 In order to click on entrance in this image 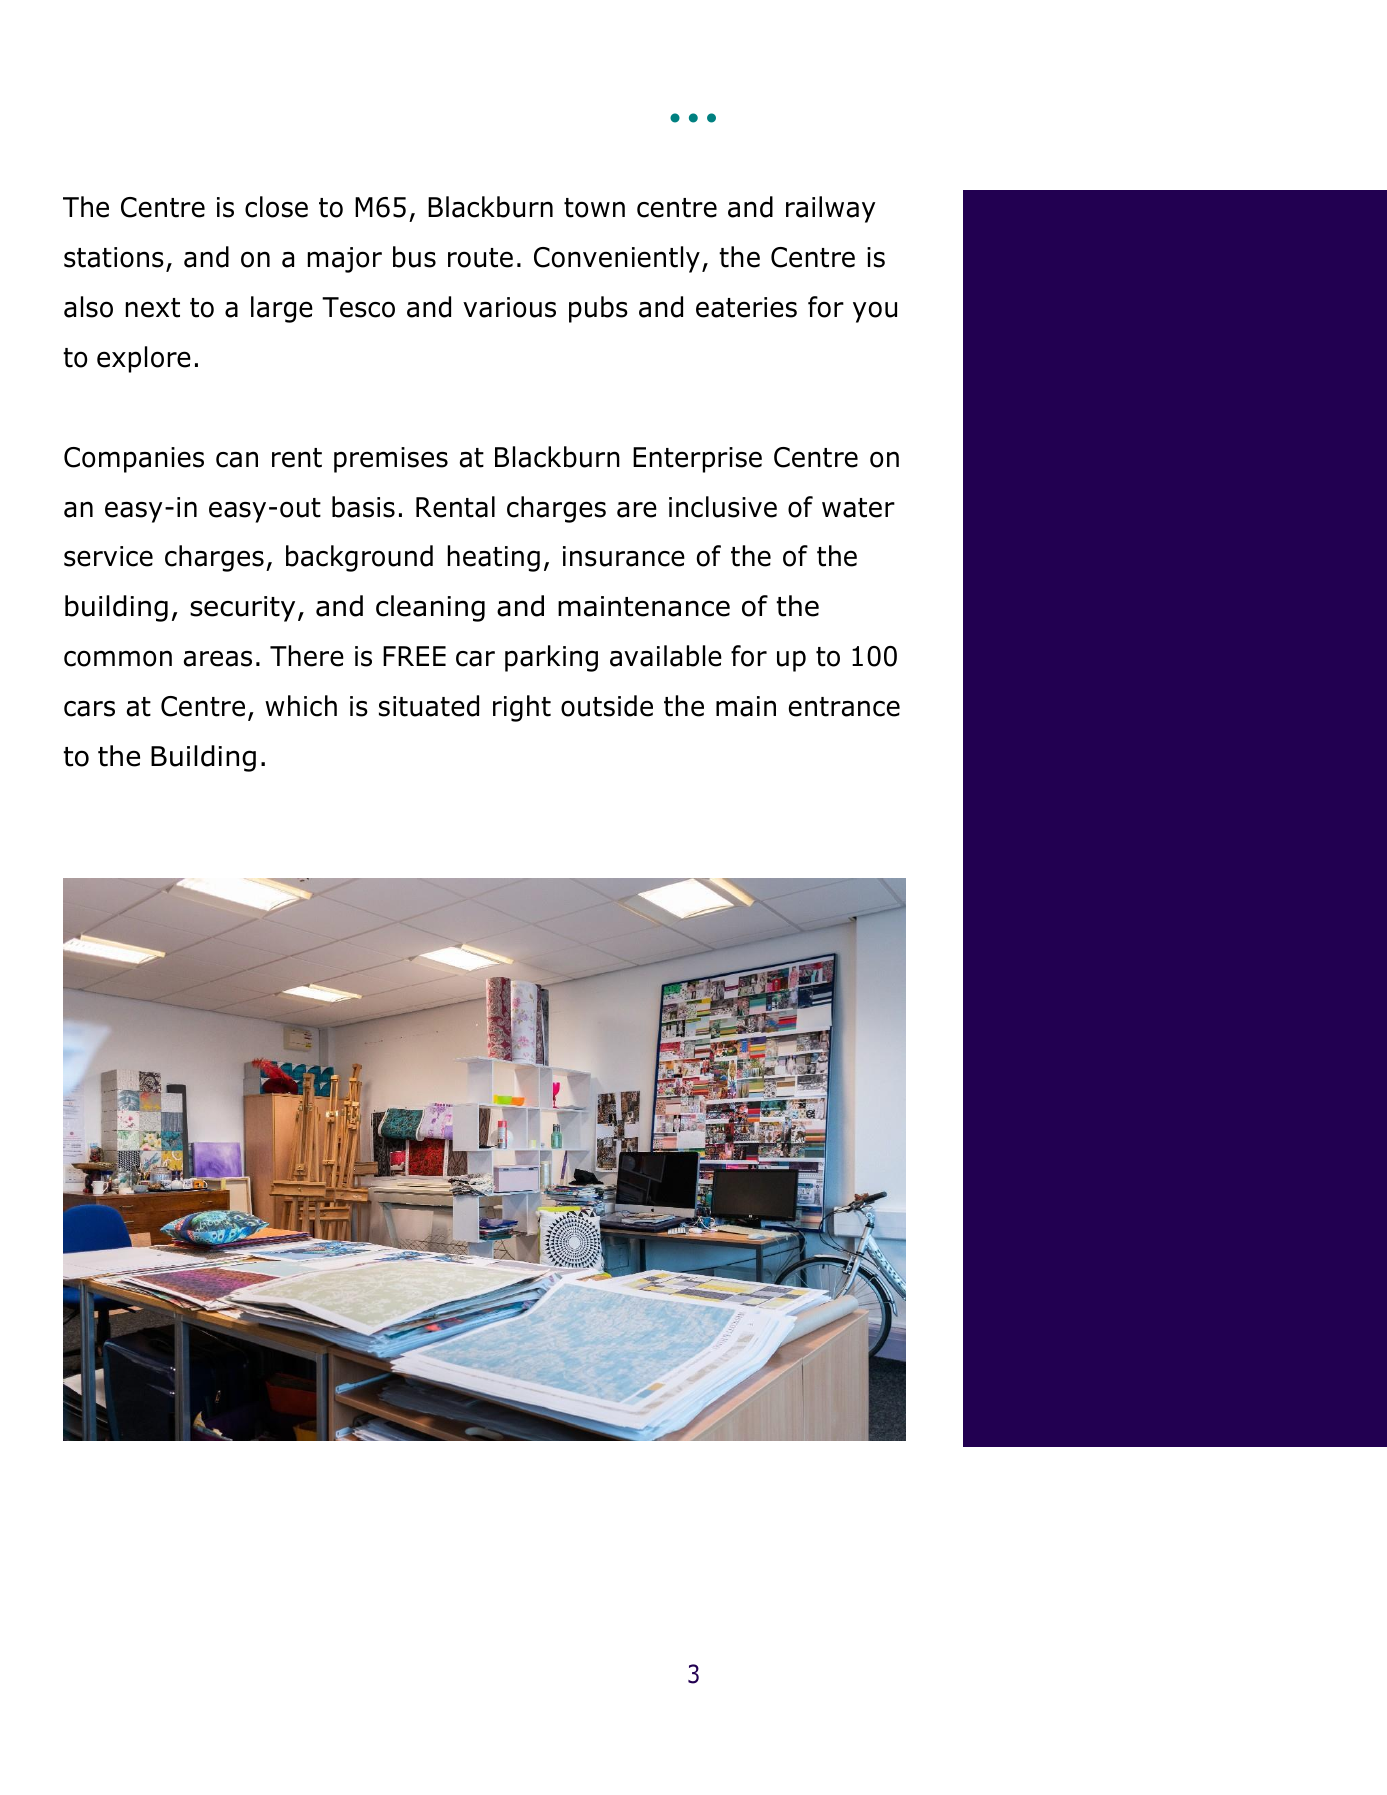, I will do `click(844, 707)`.
